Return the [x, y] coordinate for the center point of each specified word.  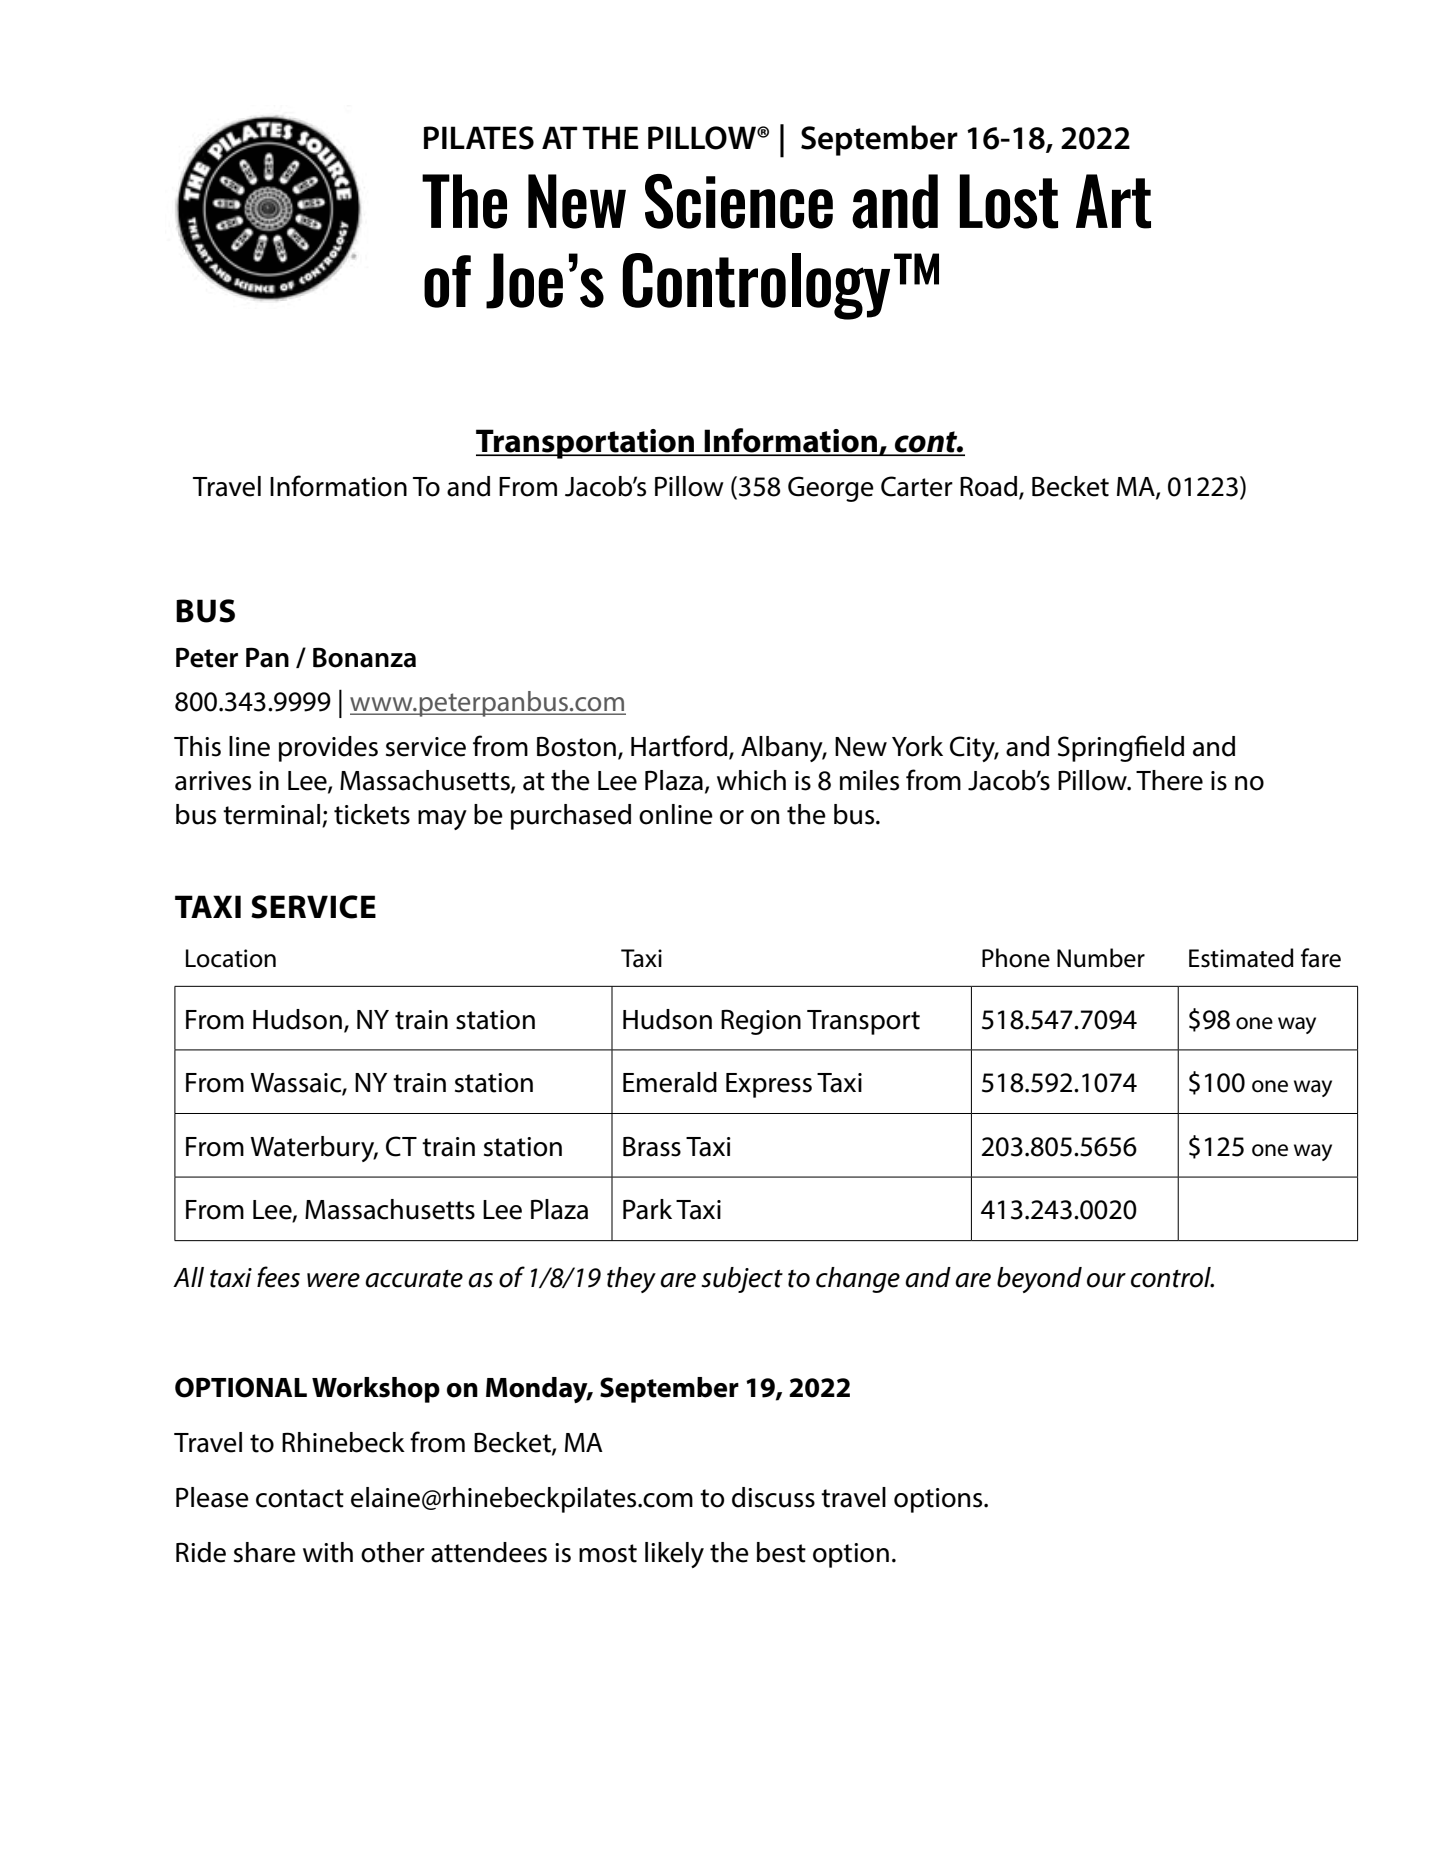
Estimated [1241, 958]
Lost [1009, 201]
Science [739, 201]
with [328, 1552]
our [1106, 1280]
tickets [372, 814]
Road [990, 487]
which [751, 780]
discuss [773, 1497]
